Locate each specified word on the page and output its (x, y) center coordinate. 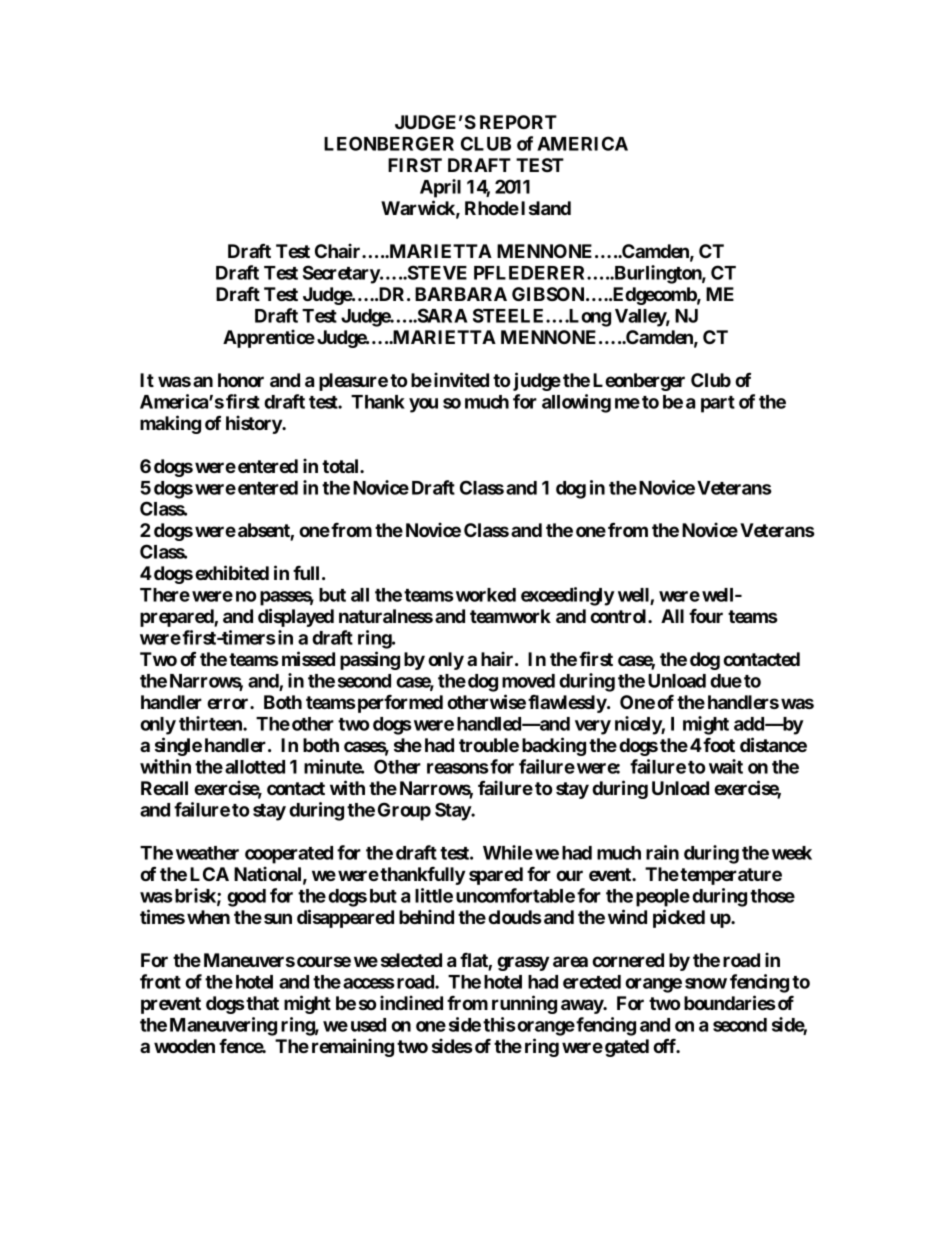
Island (546, 208)
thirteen (211, 723)
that (262, 1003)
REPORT (518, 122)
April (440, 188)
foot (719, 745)
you (423, 405)
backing (554, 746)
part (718, 404)
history (254, 424)
